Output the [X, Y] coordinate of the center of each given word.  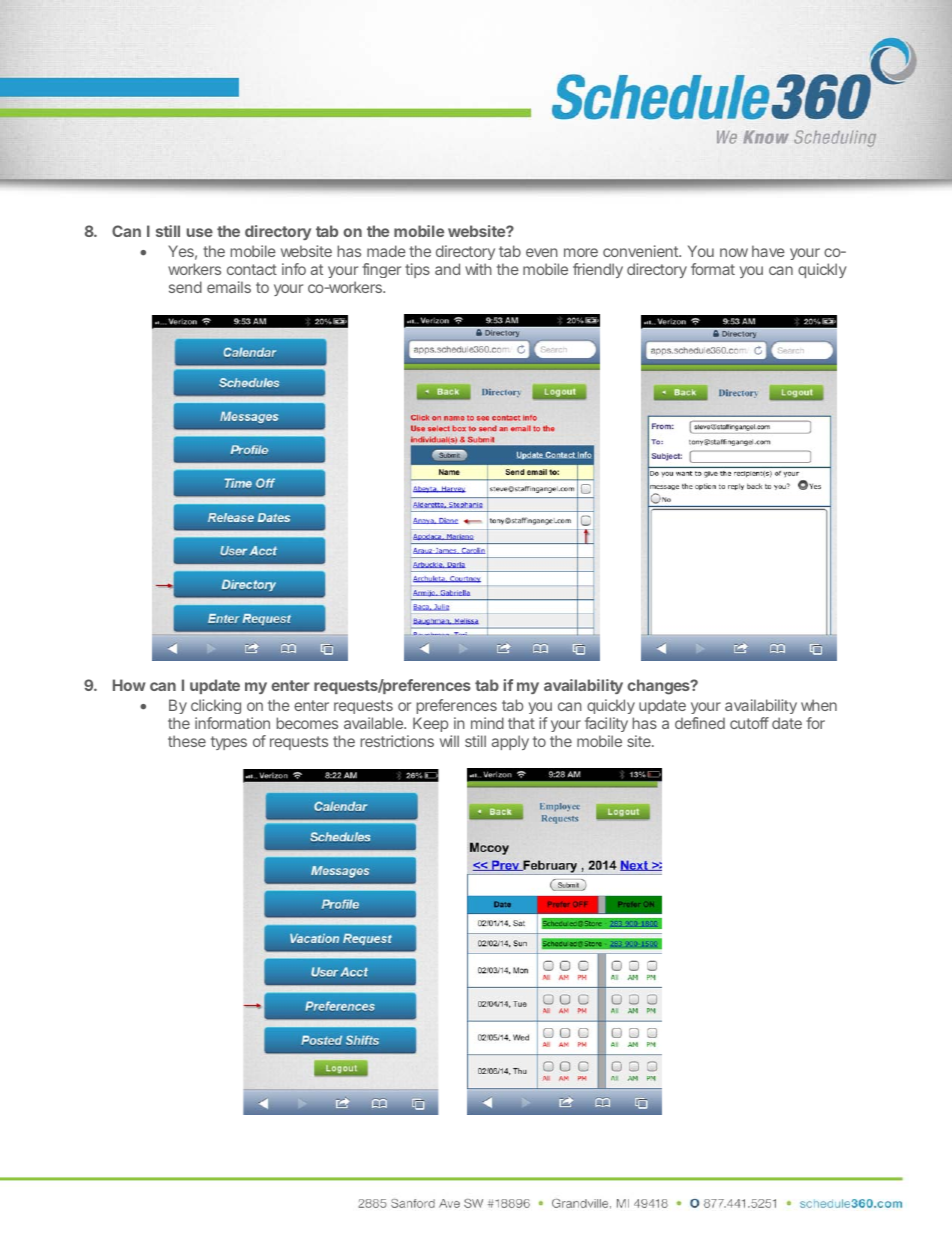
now [734, 252]
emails [229, 287]
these [187, 741]
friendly [598, 270]
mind [487, 723]
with [478, 269]
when [819, 705]
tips [417, 270]
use [200, 232]
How [129, 685]
